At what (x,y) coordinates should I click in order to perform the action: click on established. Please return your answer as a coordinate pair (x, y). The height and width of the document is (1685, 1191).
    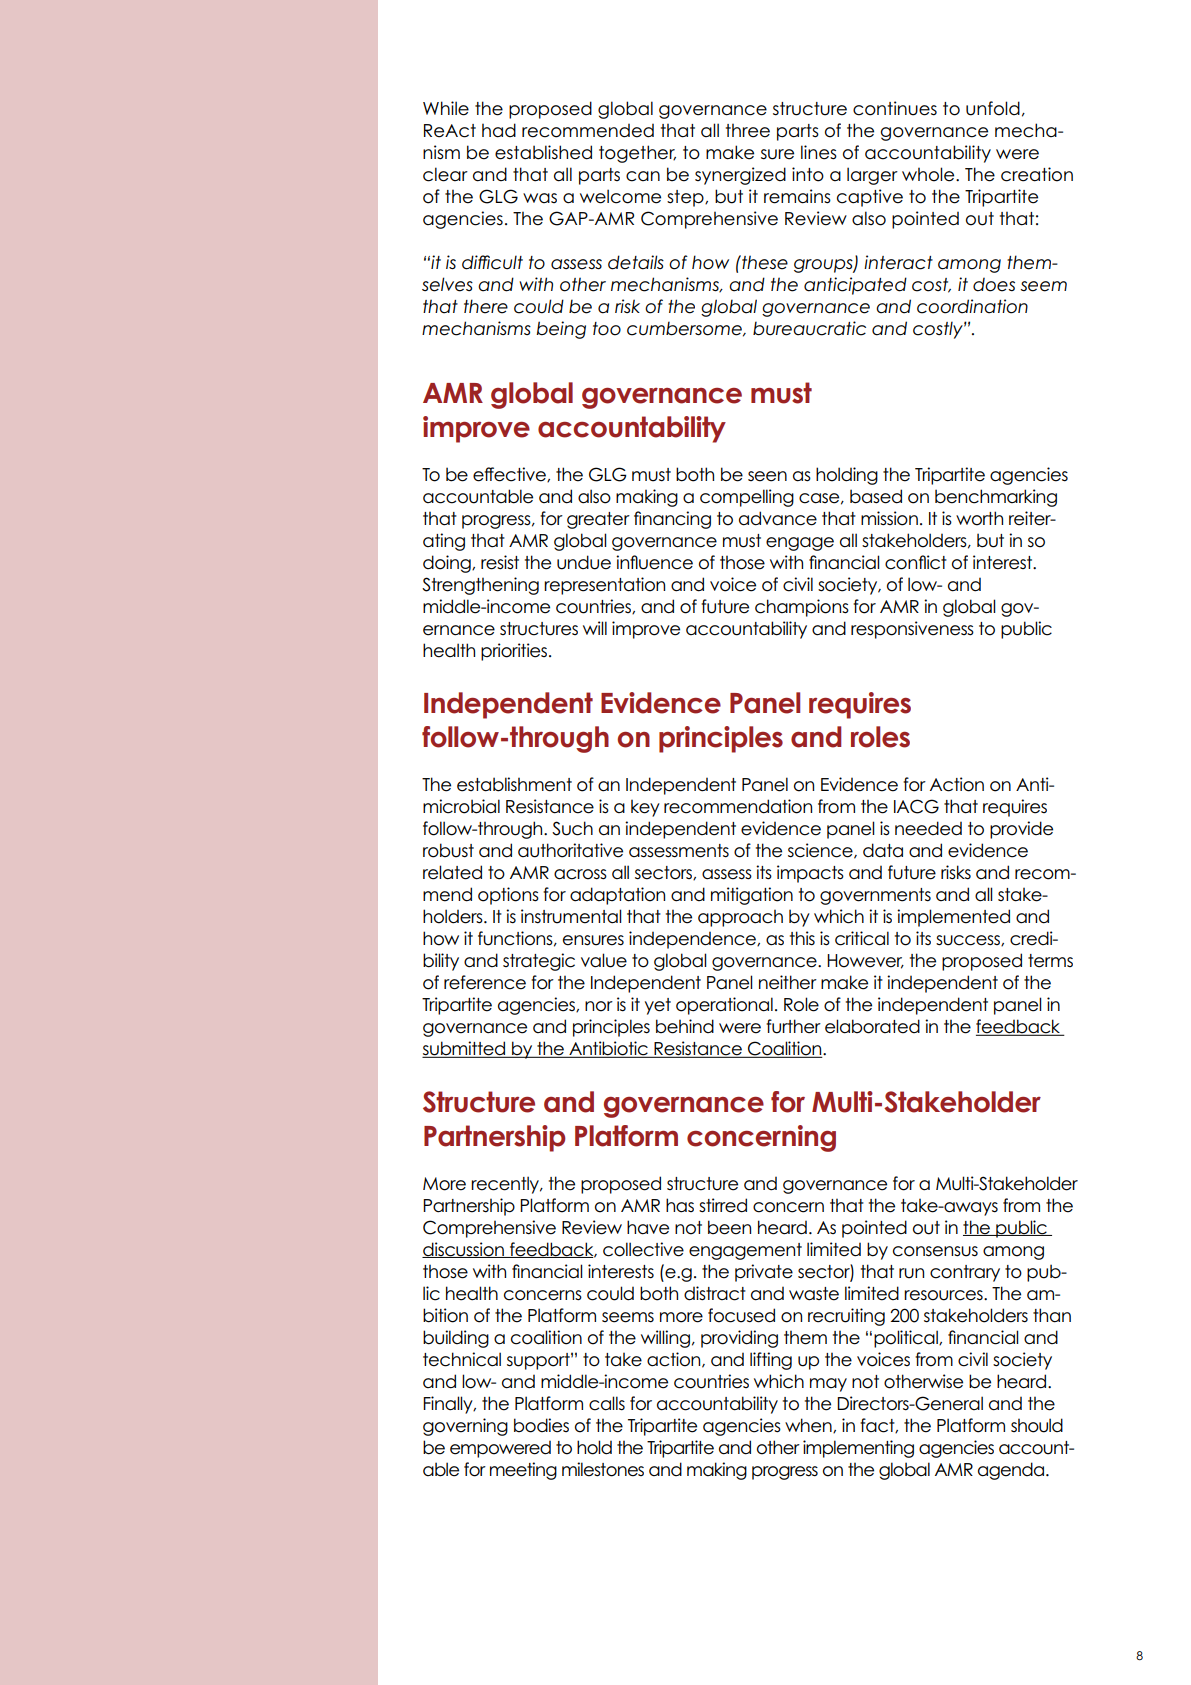
    Looking at the image, I should click on (543, 152).
